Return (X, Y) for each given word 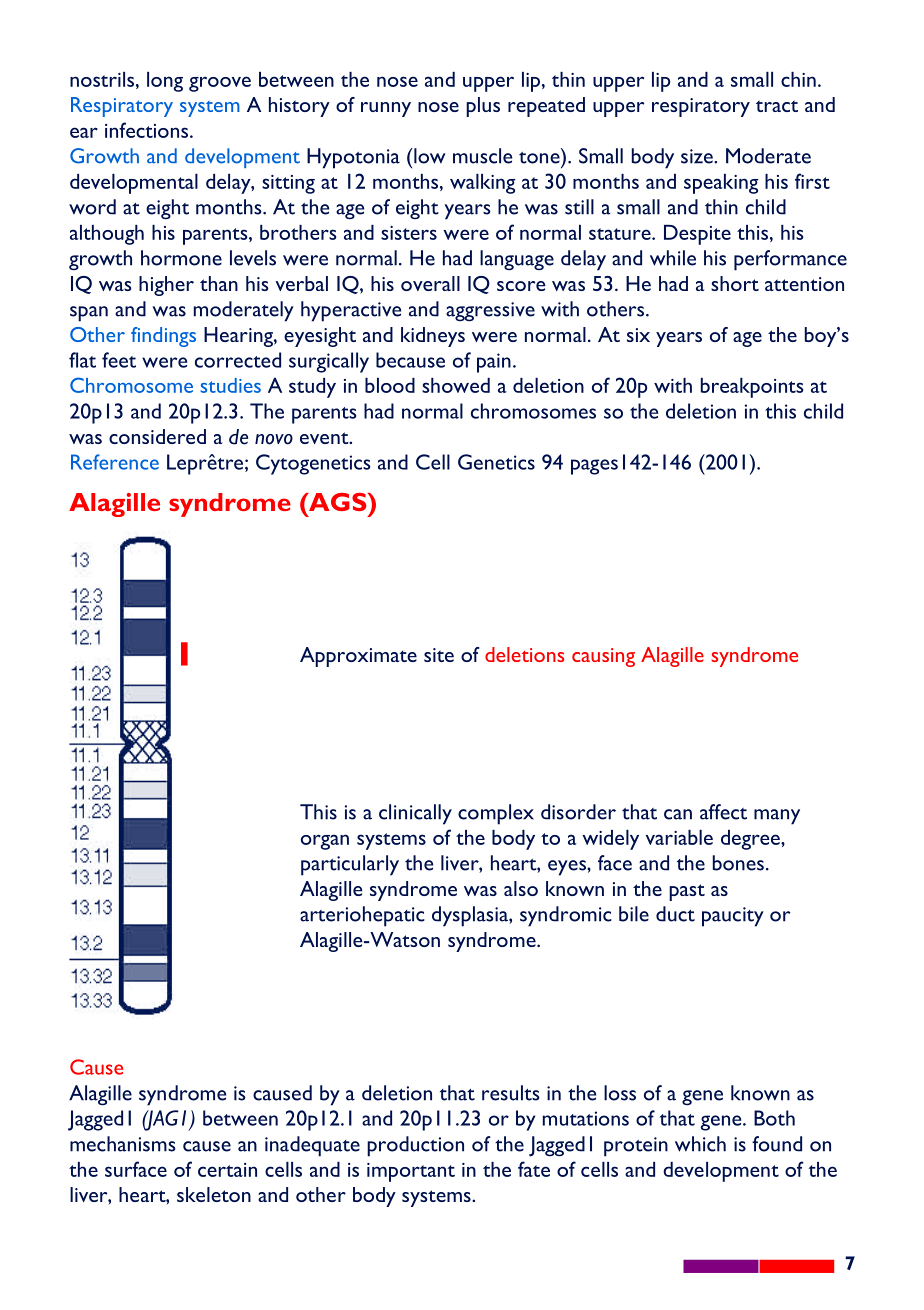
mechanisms (123, 1144)
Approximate (358, 657)
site (439, 655)
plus (483, 107)
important (411, 1172)
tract (777, 106)
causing (603, 657)
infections (148, 130)
